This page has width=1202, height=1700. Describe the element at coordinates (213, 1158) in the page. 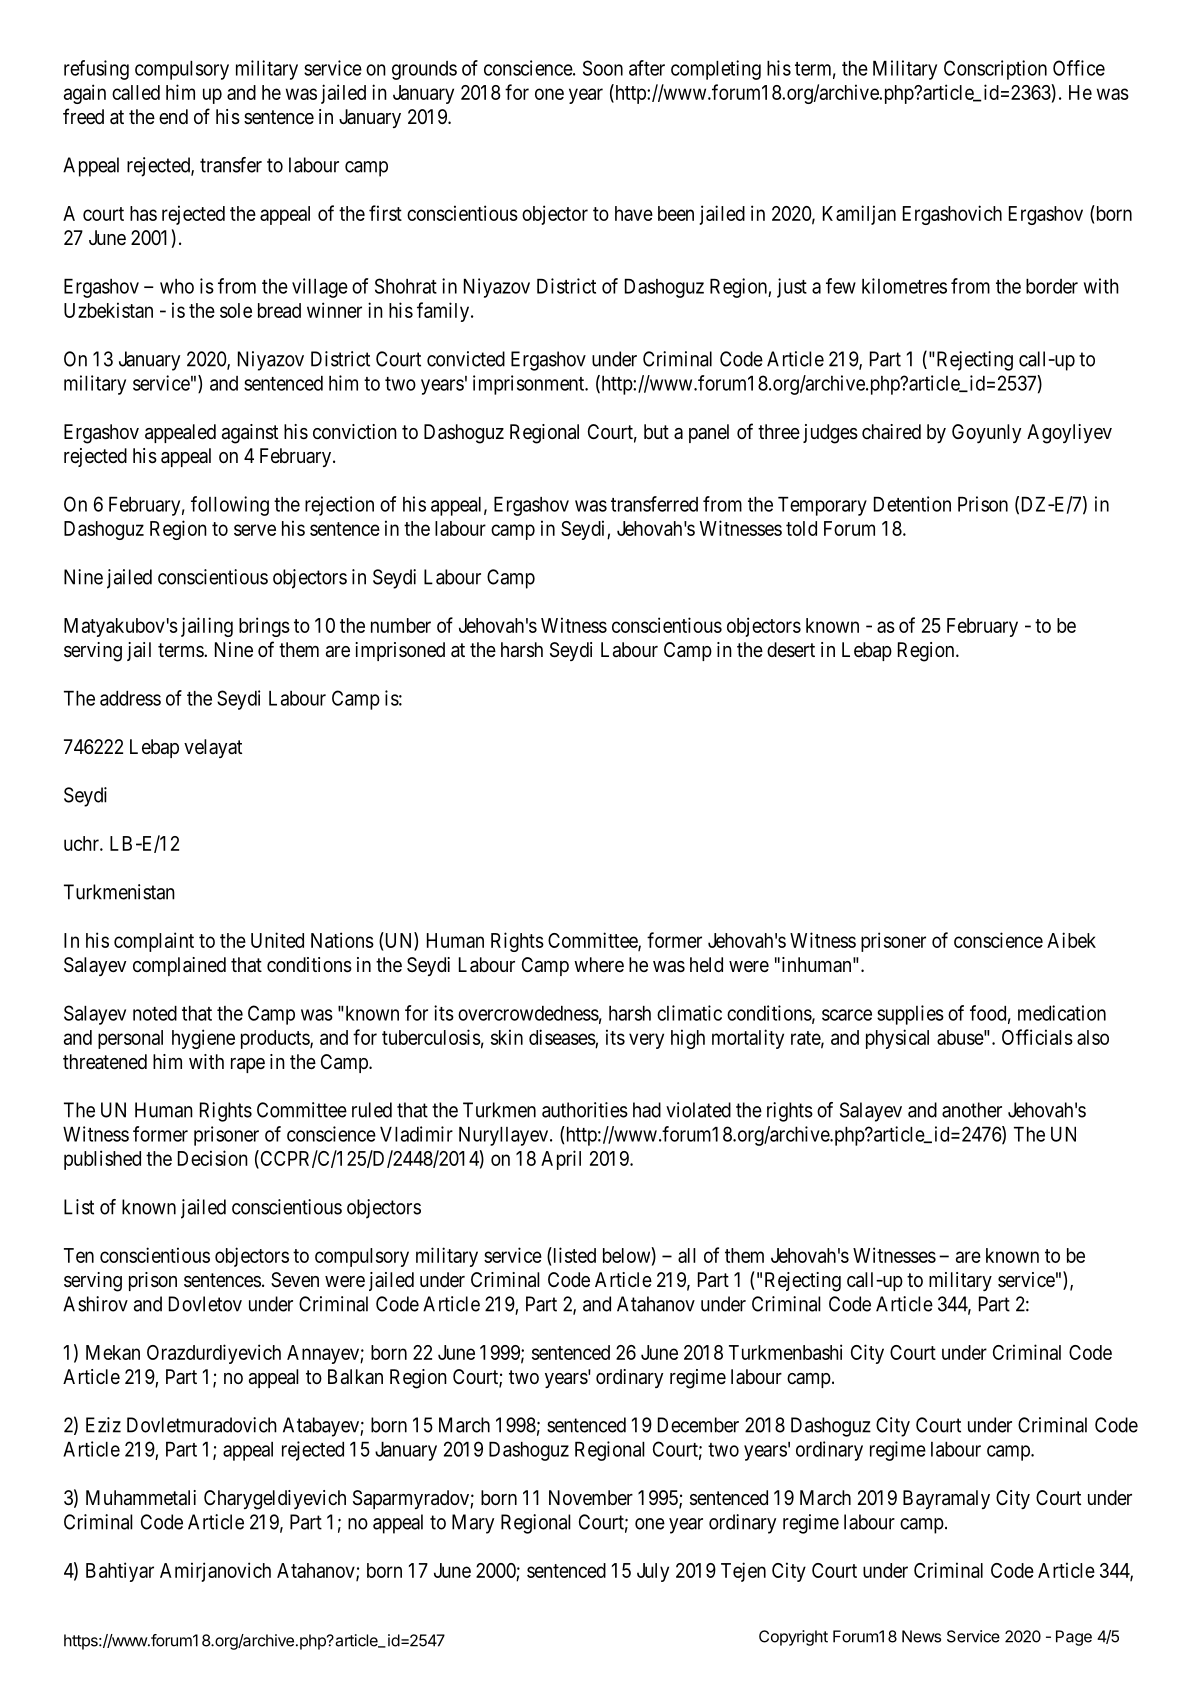

I see `Decision` at that location.
